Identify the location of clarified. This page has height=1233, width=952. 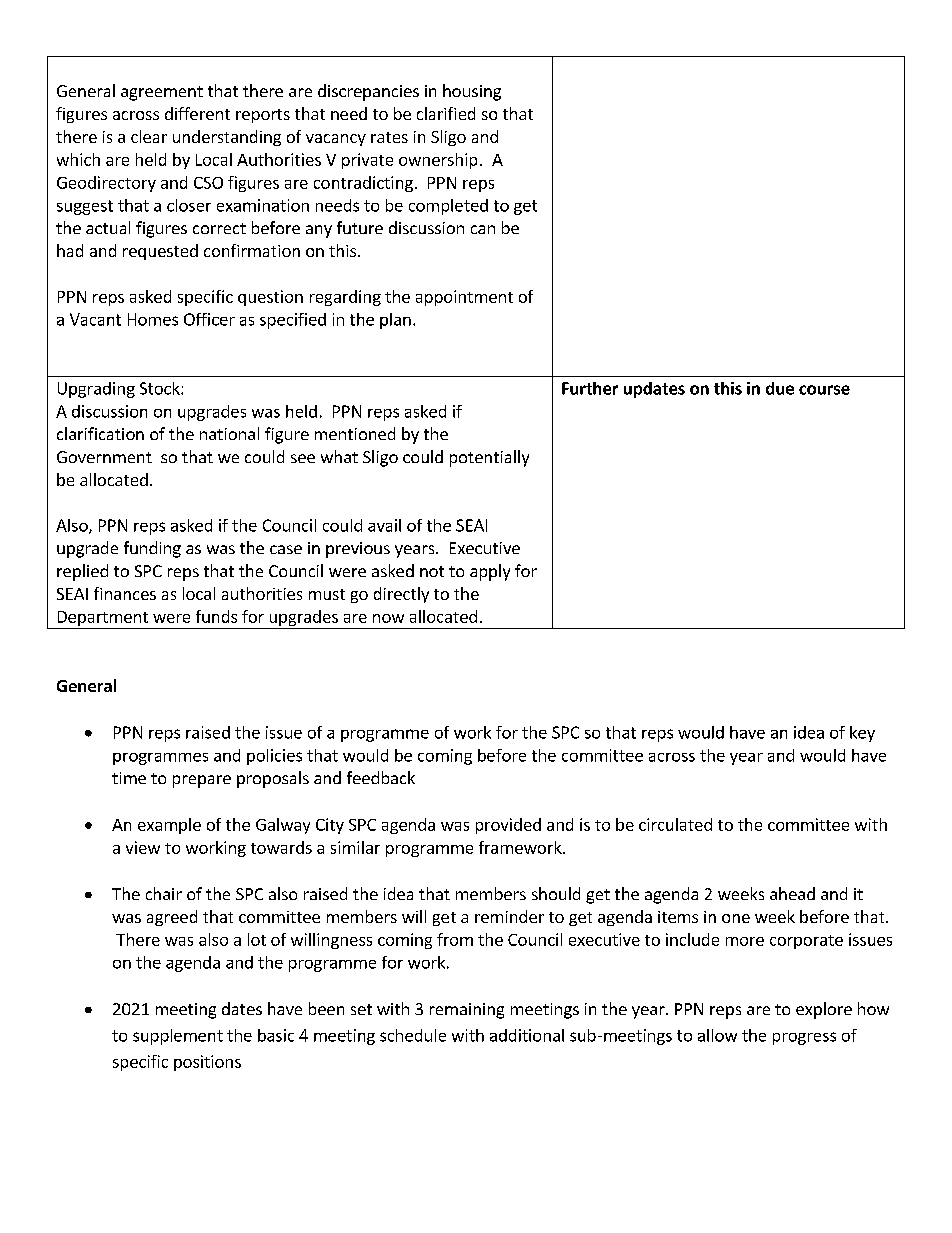
(446, 113).
